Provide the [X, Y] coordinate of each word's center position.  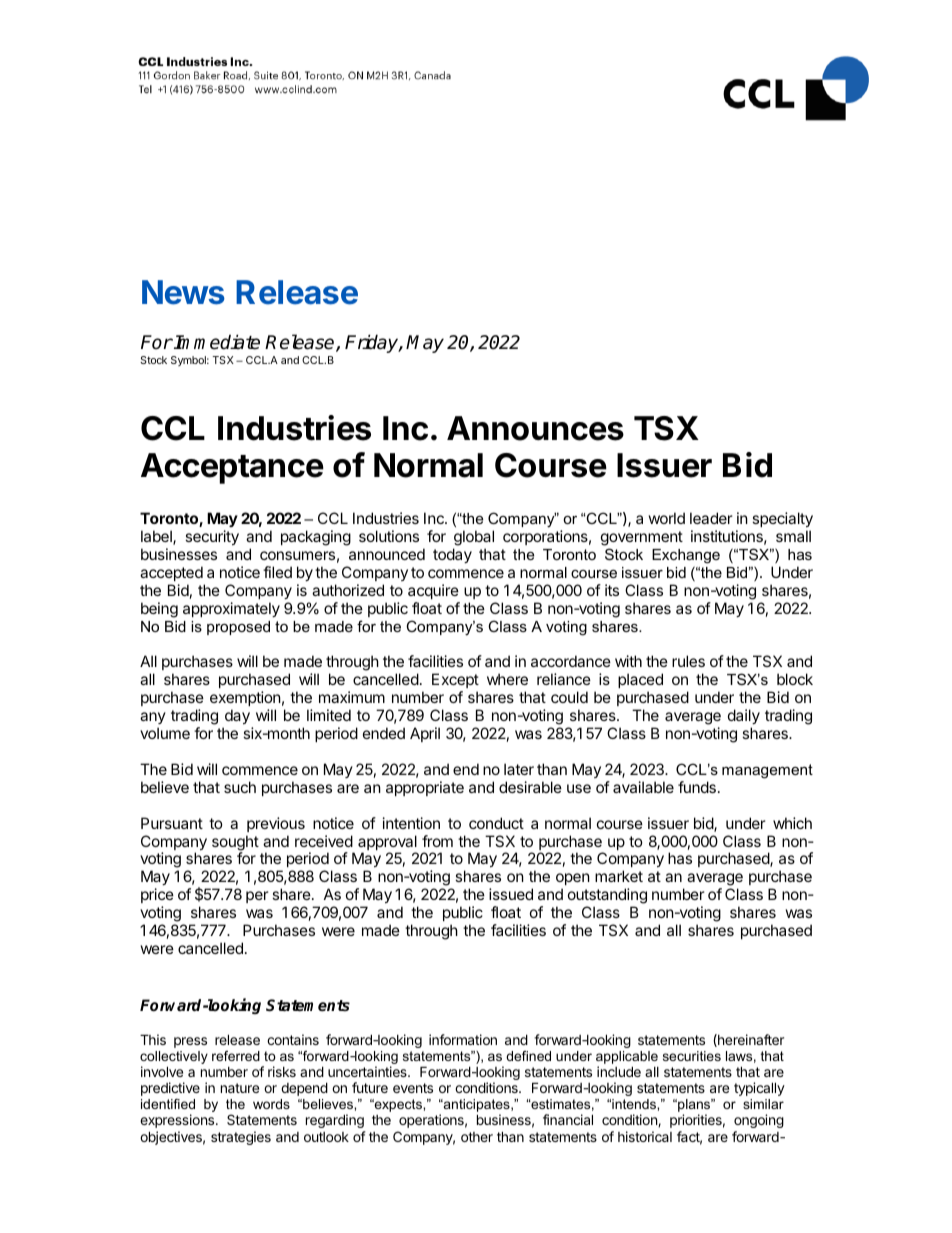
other [477, 1137]
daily [744, 716]
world [667, 518]
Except [455, 680]
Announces [535, 428]
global [474, 538]
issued [511, 894]
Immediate [216, 342]
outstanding [607, 896]
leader [711, 518]
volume [165, 733]
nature [240, 1088]
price [157, 895]
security [212, 537]
